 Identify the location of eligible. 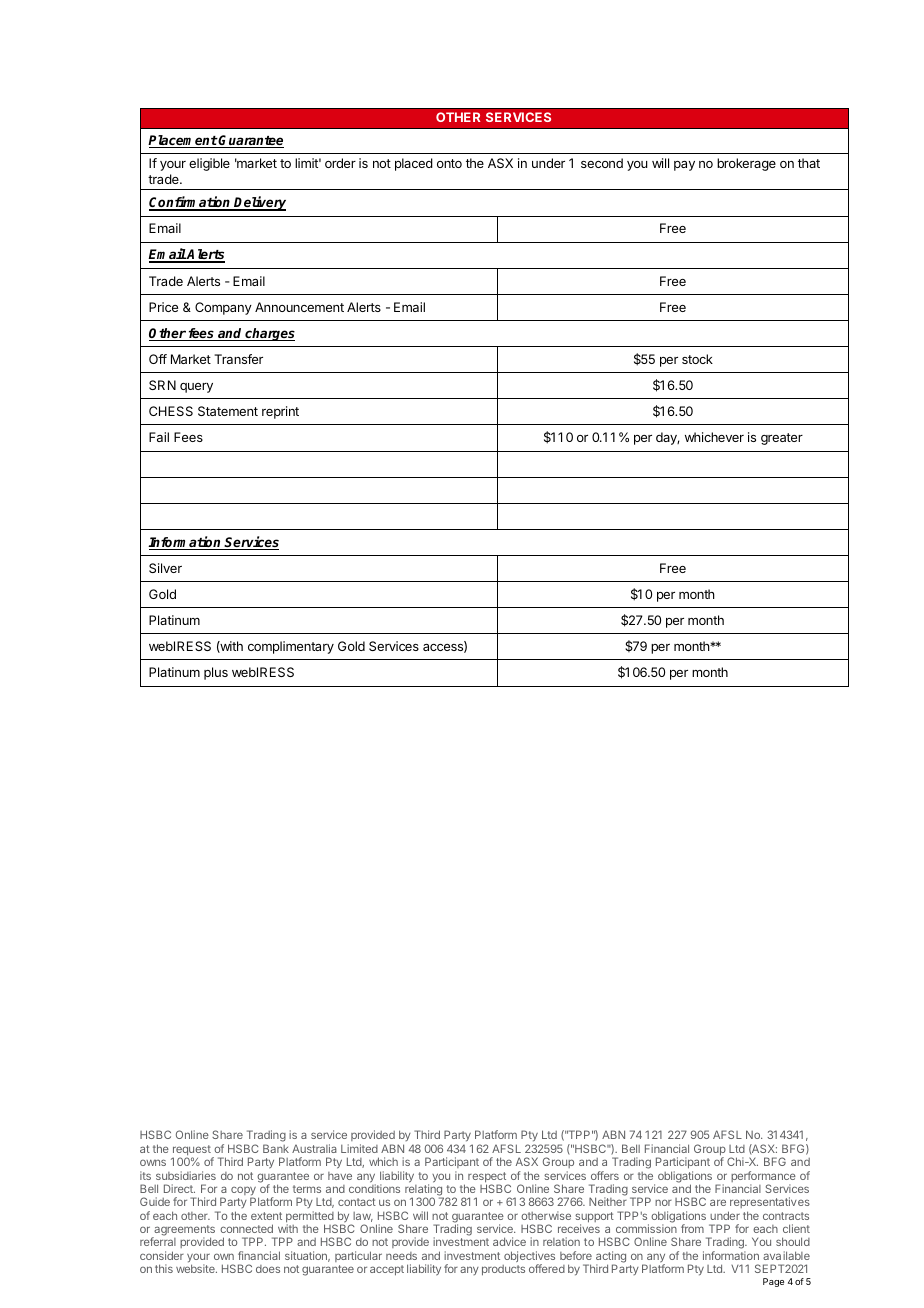
(209, 164).
